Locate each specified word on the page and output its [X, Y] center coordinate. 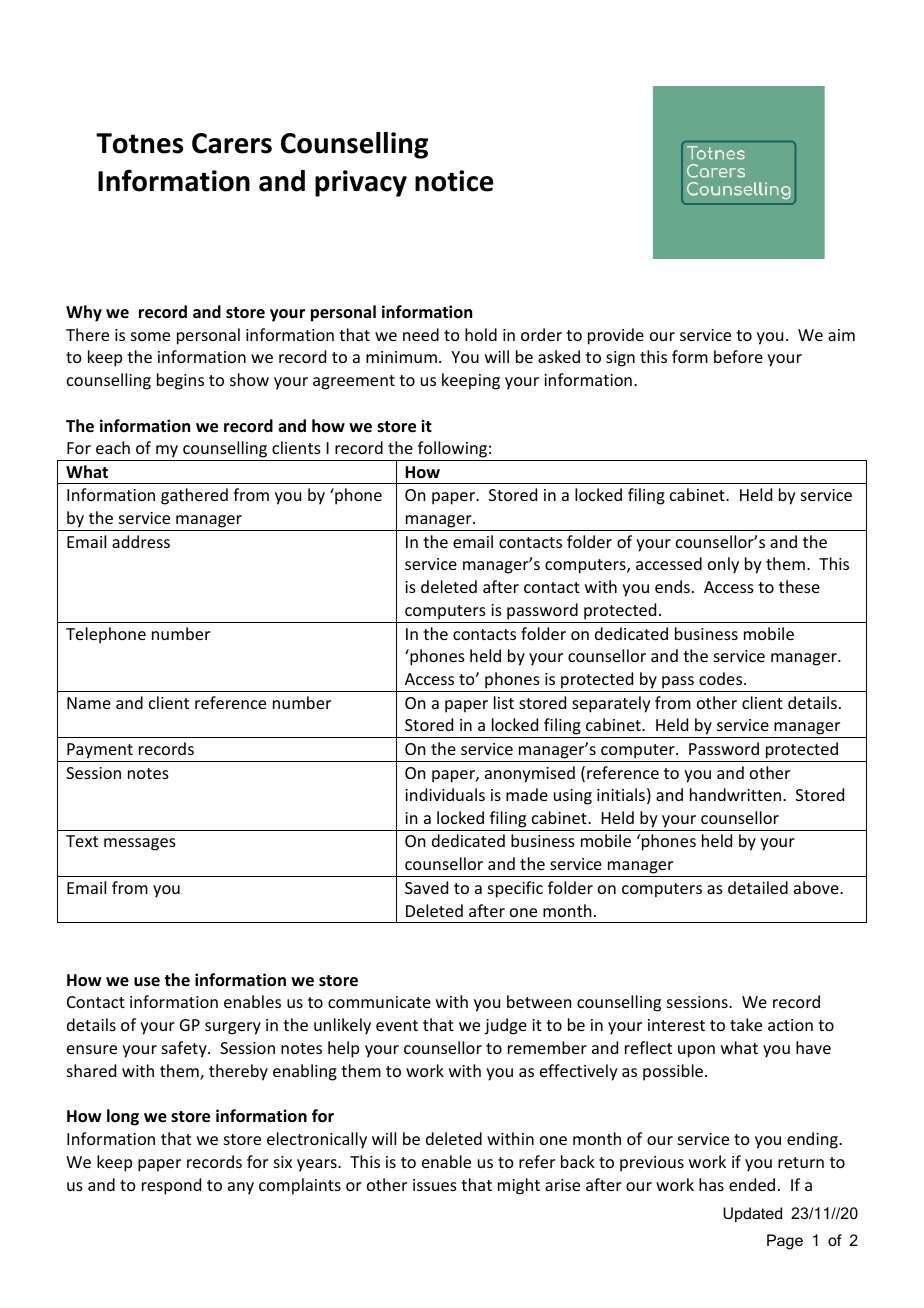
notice [454, 181]
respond [171, 1186]
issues [435, 1185]
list [504, 702]
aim [841, 335]
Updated [752, 1214]
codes [722, 678]
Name [89, 703]
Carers [232, 143]
